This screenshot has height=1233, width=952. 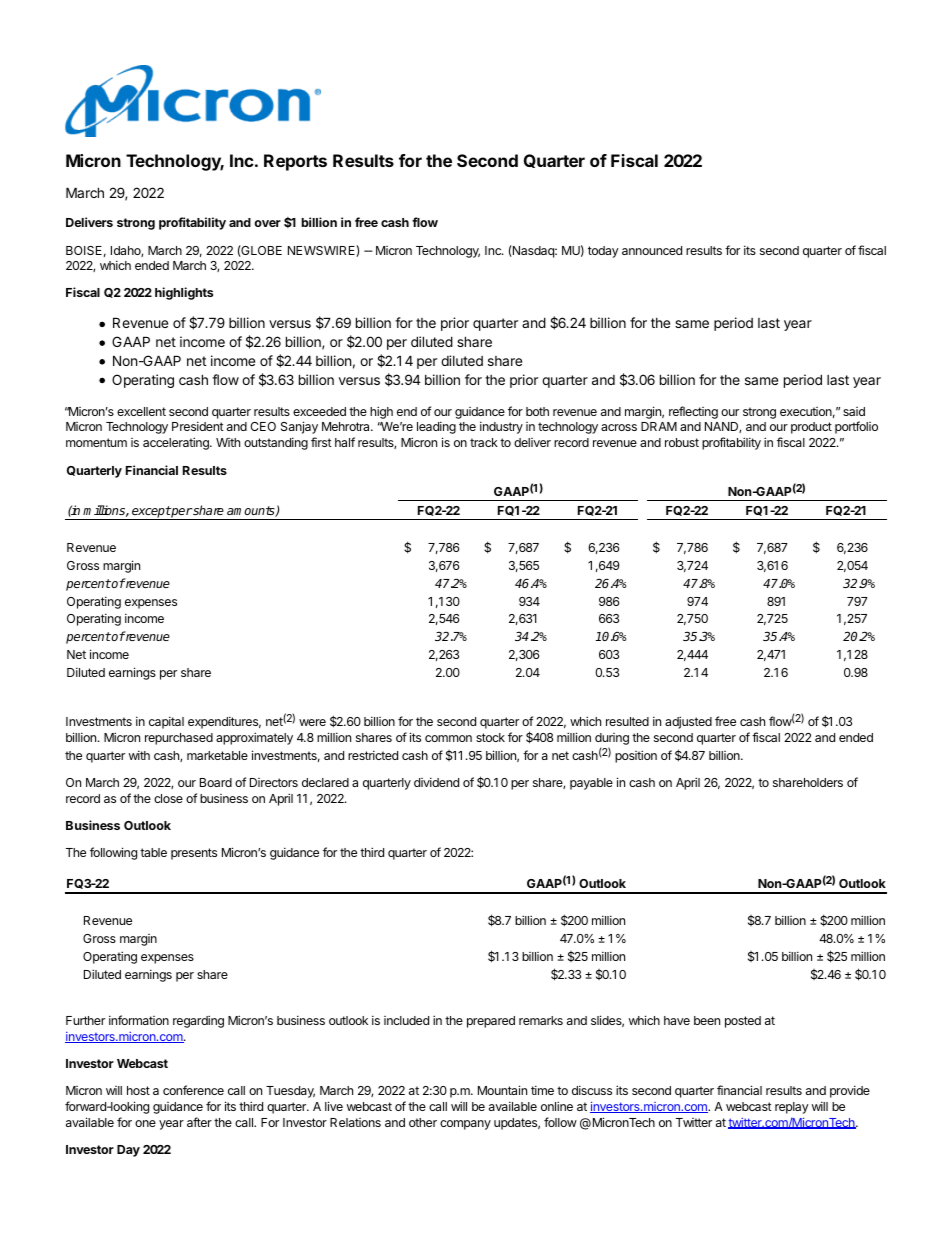 What do you see at coordinates (267, 223) in the screenshot?
I see `over` at bounding box center [267, 223].
